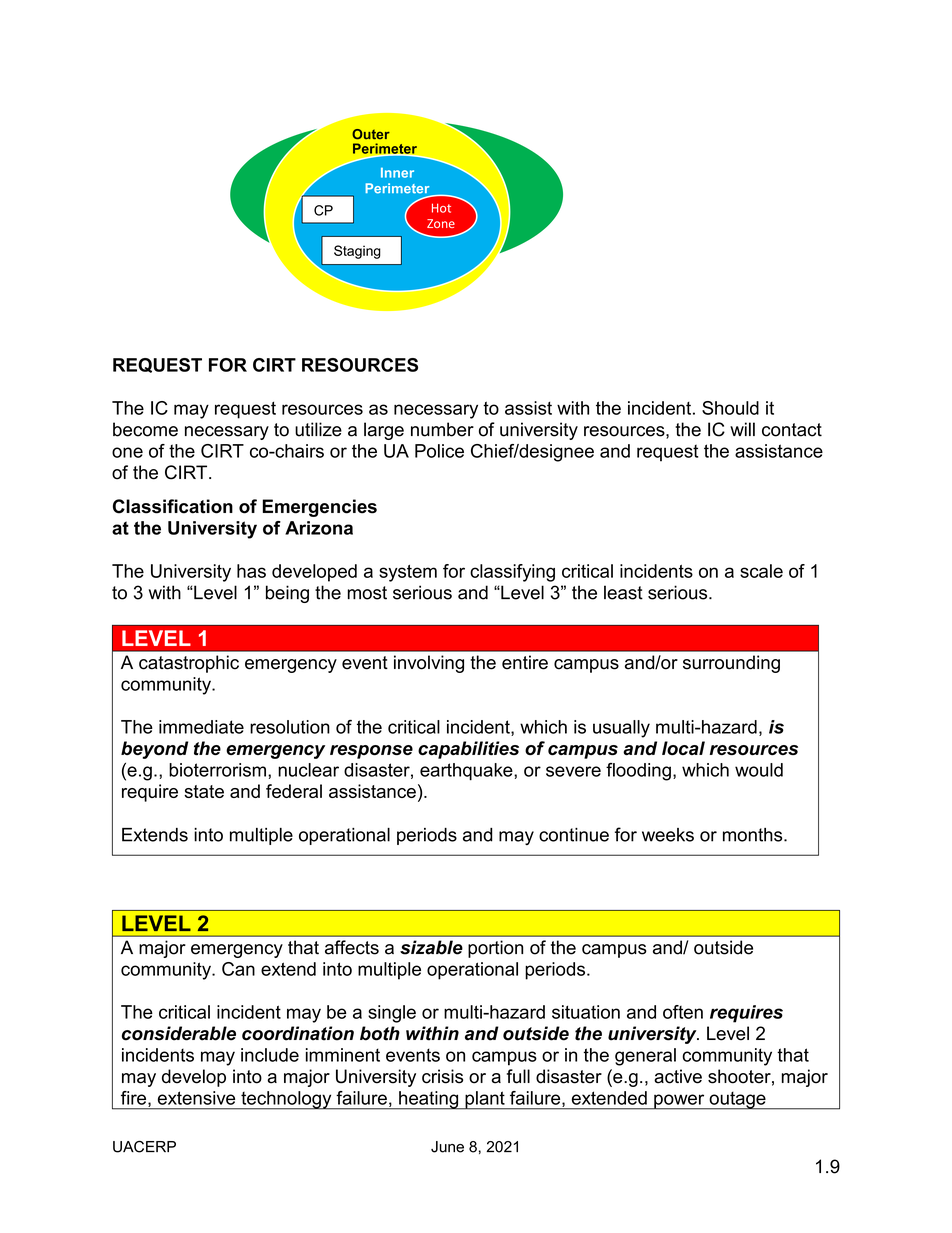 The width and height of the document is (952, 1233). I want to click on Zone, so click(441, 223).
